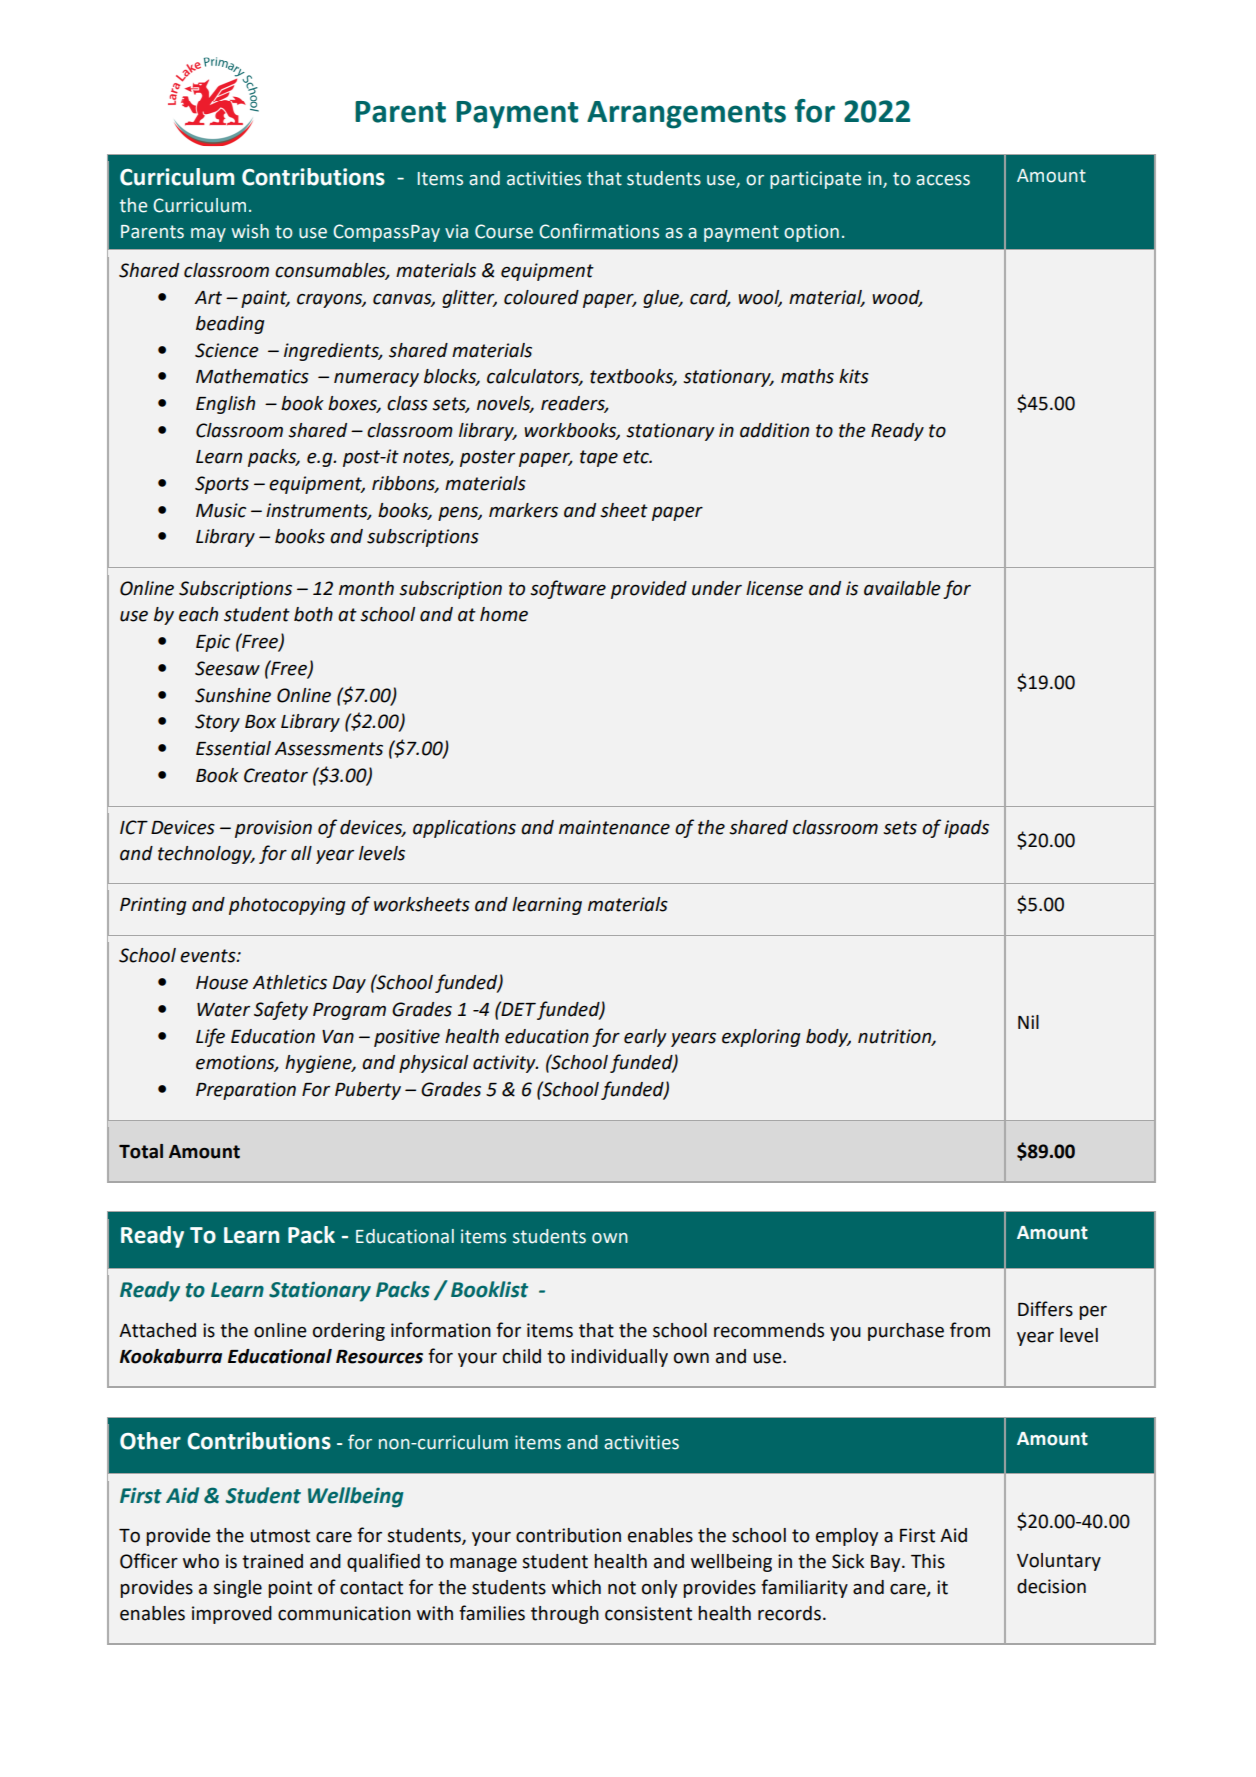 Image resolution: width=1256 pixels, height=1777 pixels. I want to click on single, so click(237, 1589).
